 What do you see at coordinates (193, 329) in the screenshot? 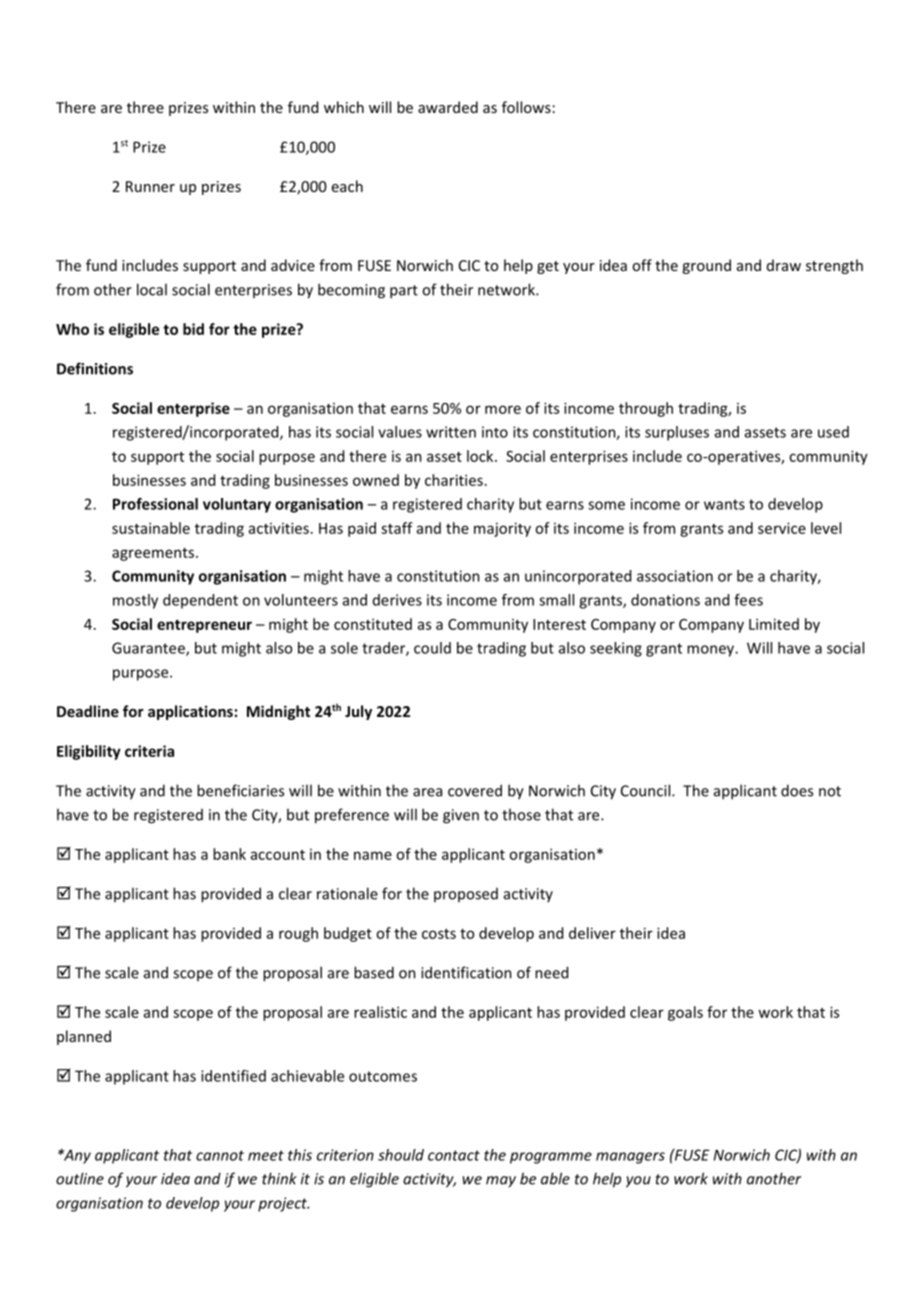
I see `bid` at bounding box center [193, 329].
